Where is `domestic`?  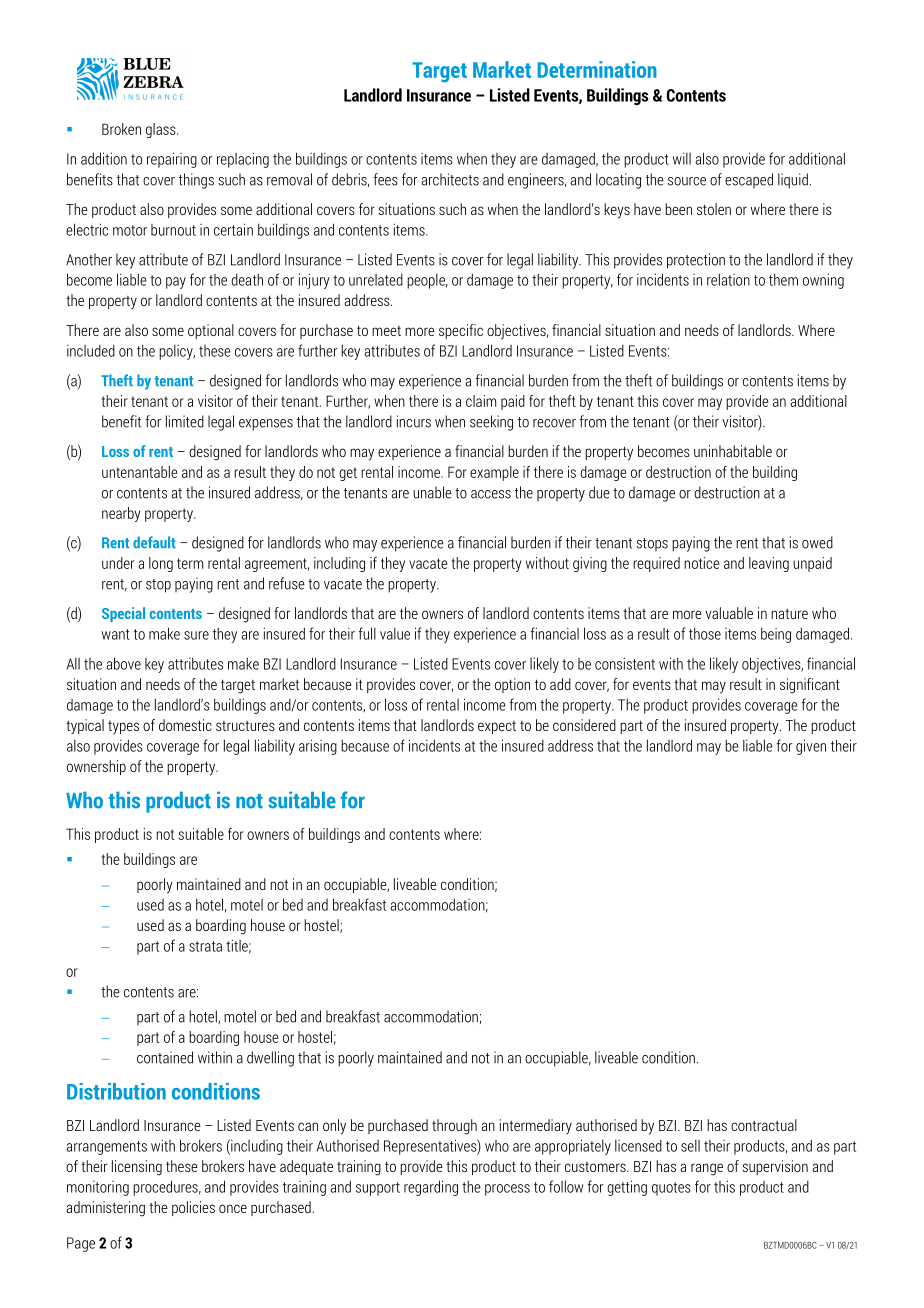 domestic is located at coordinates (185, 725).
